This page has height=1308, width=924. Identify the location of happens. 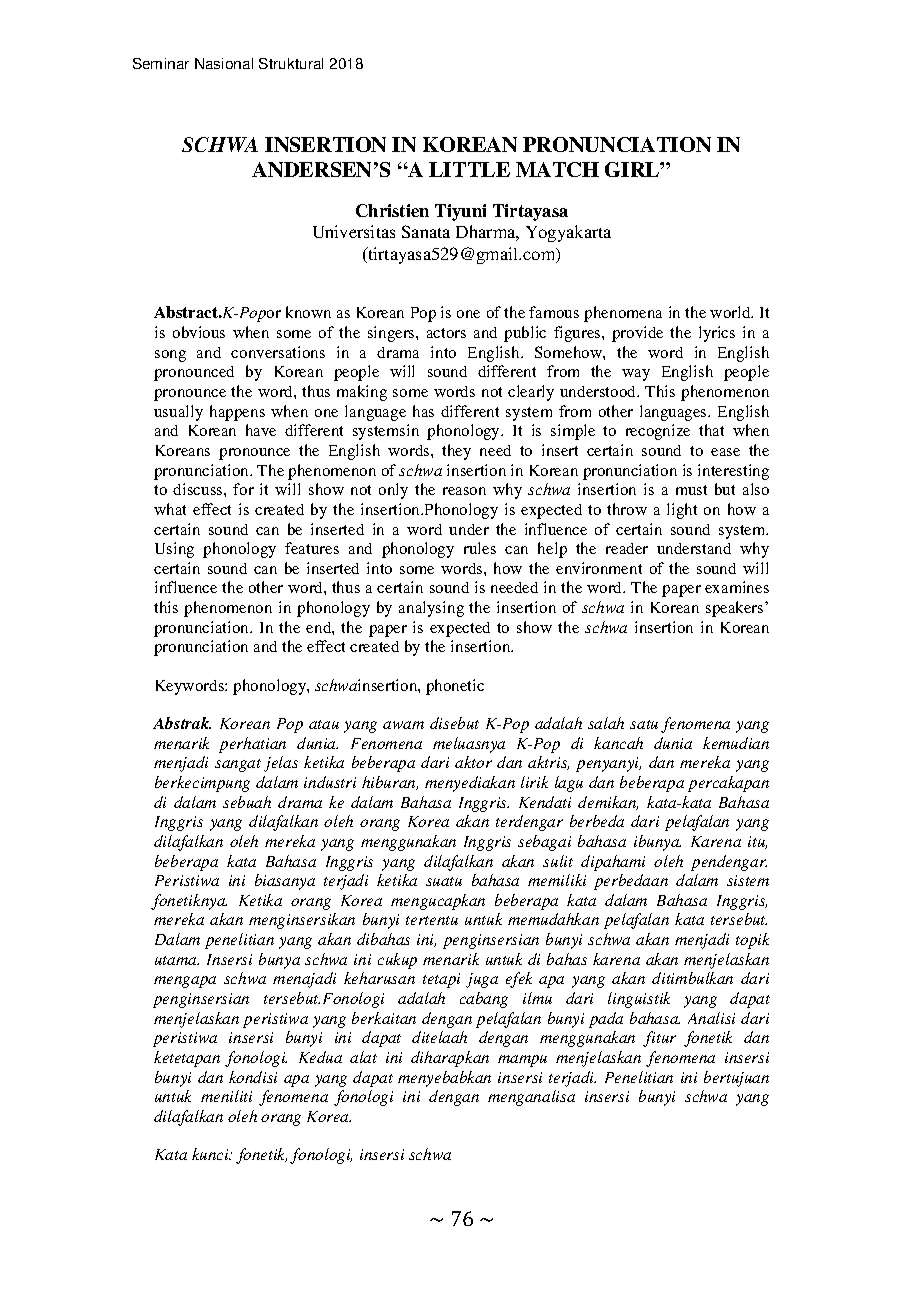
(237, 413).
